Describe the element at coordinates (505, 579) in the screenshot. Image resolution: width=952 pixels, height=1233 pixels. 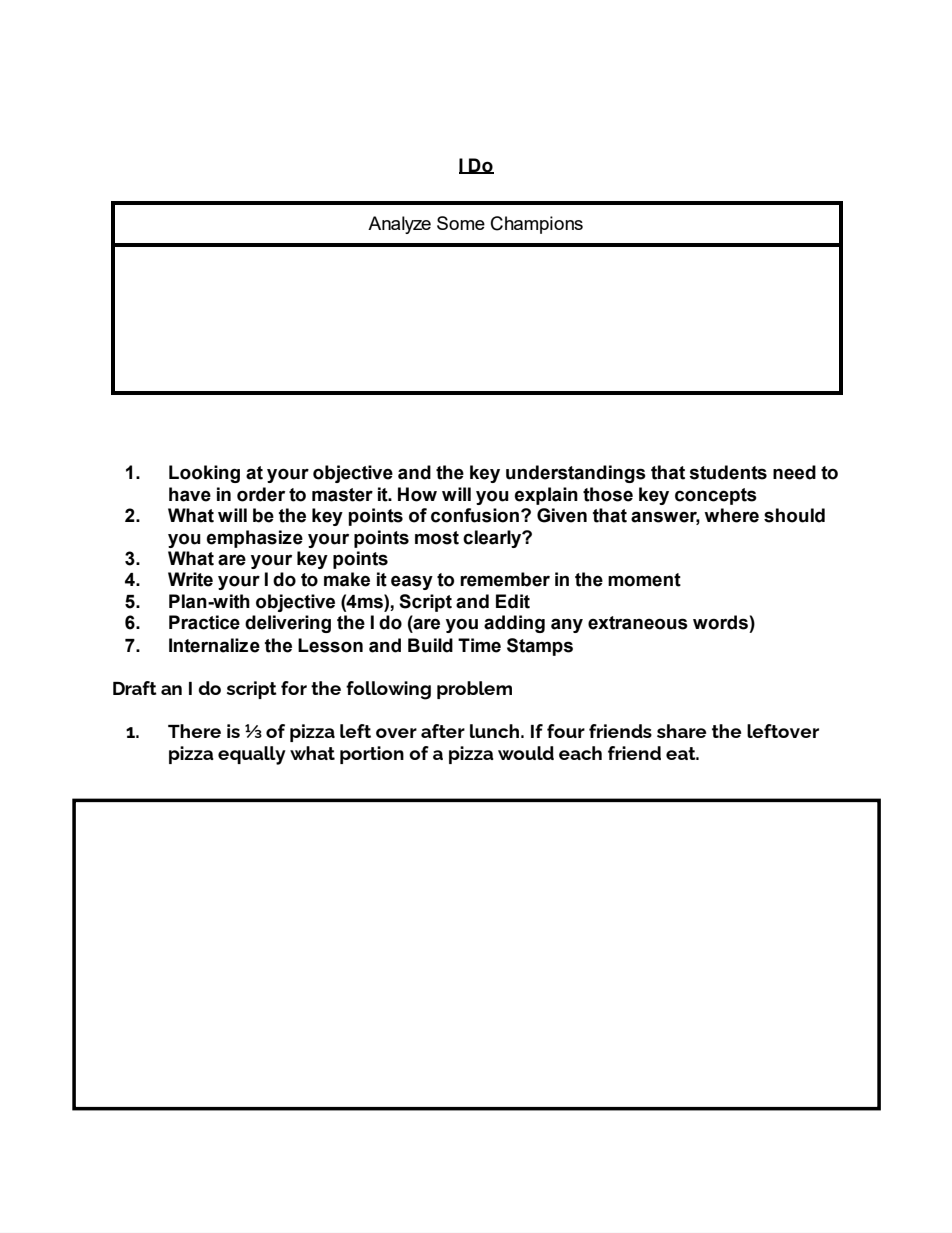
I see `remember` at that location.
